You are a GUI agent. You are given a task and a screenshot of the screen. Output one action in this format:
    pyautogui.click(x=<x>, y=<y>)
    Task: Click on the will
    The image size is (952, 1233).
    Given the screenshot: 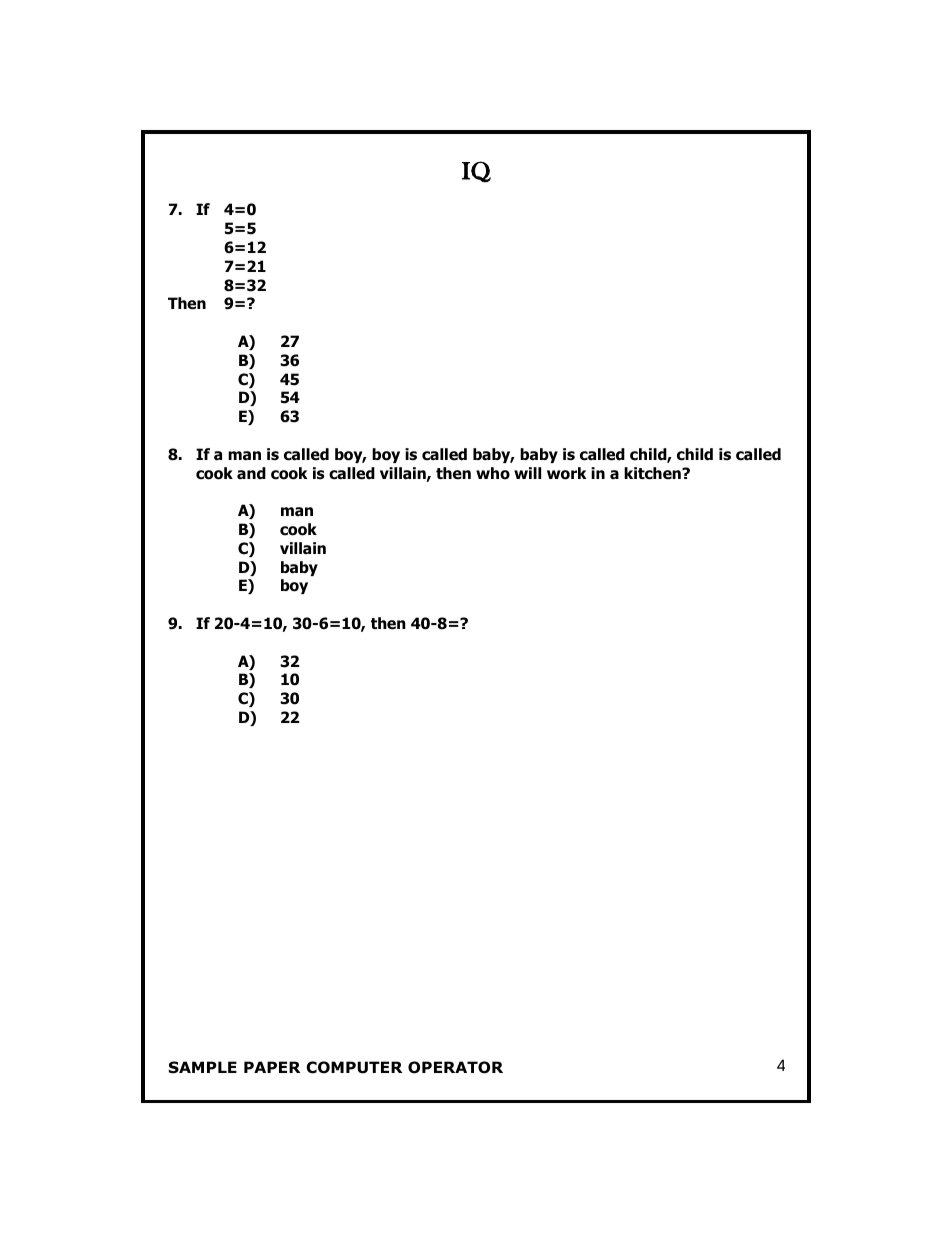 What is the action you would take?
    pyautogui.click(x=527, y=473)
